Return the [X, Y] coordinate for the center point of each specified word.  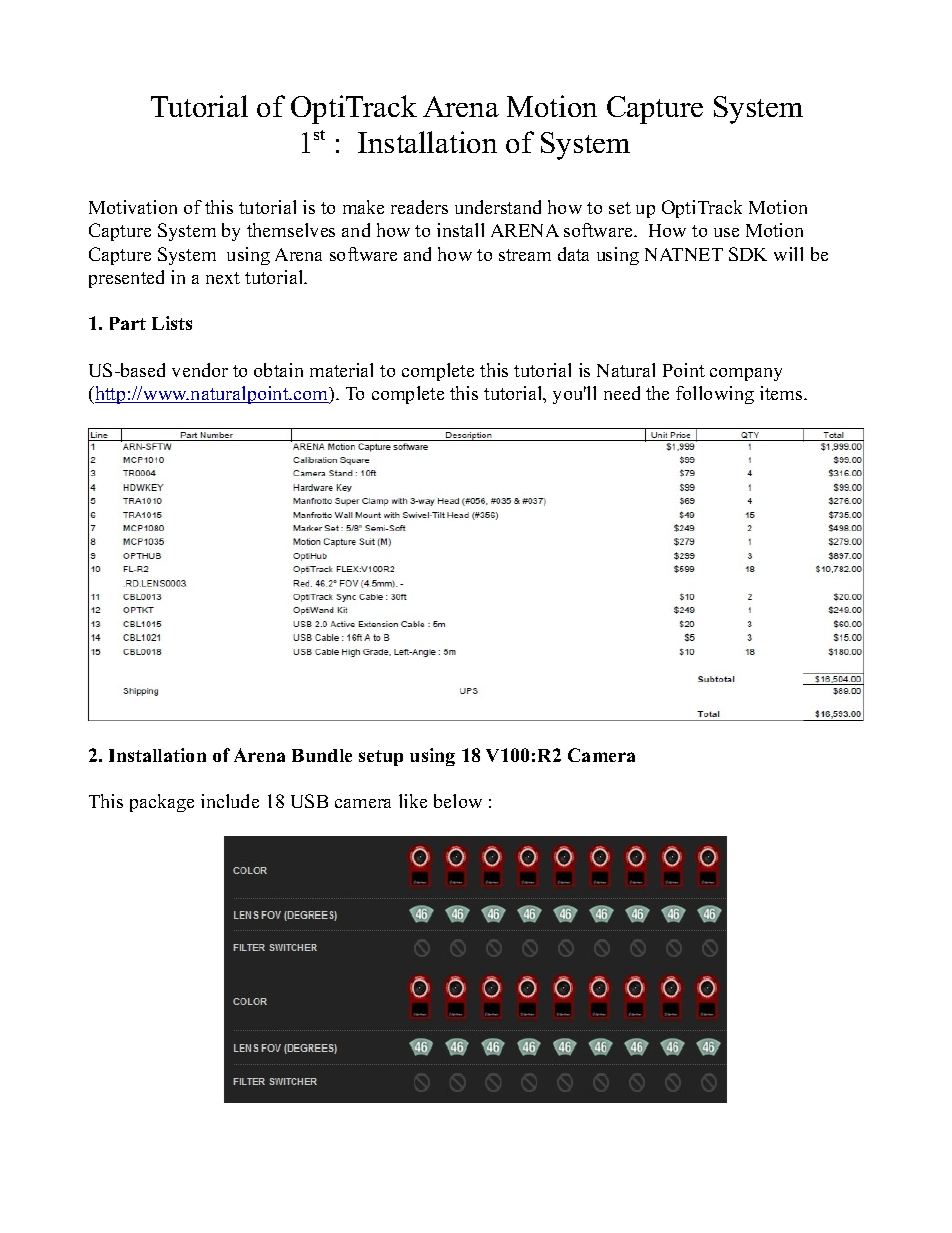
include [230, 801]
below [458, 801]
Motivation [133, 207]
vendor [200, 370]
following [715, 395]
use [726, 232]
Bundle [322, 755]
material [341, 370]
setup [381, 758]
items [782, 393]
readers [419, 207]
